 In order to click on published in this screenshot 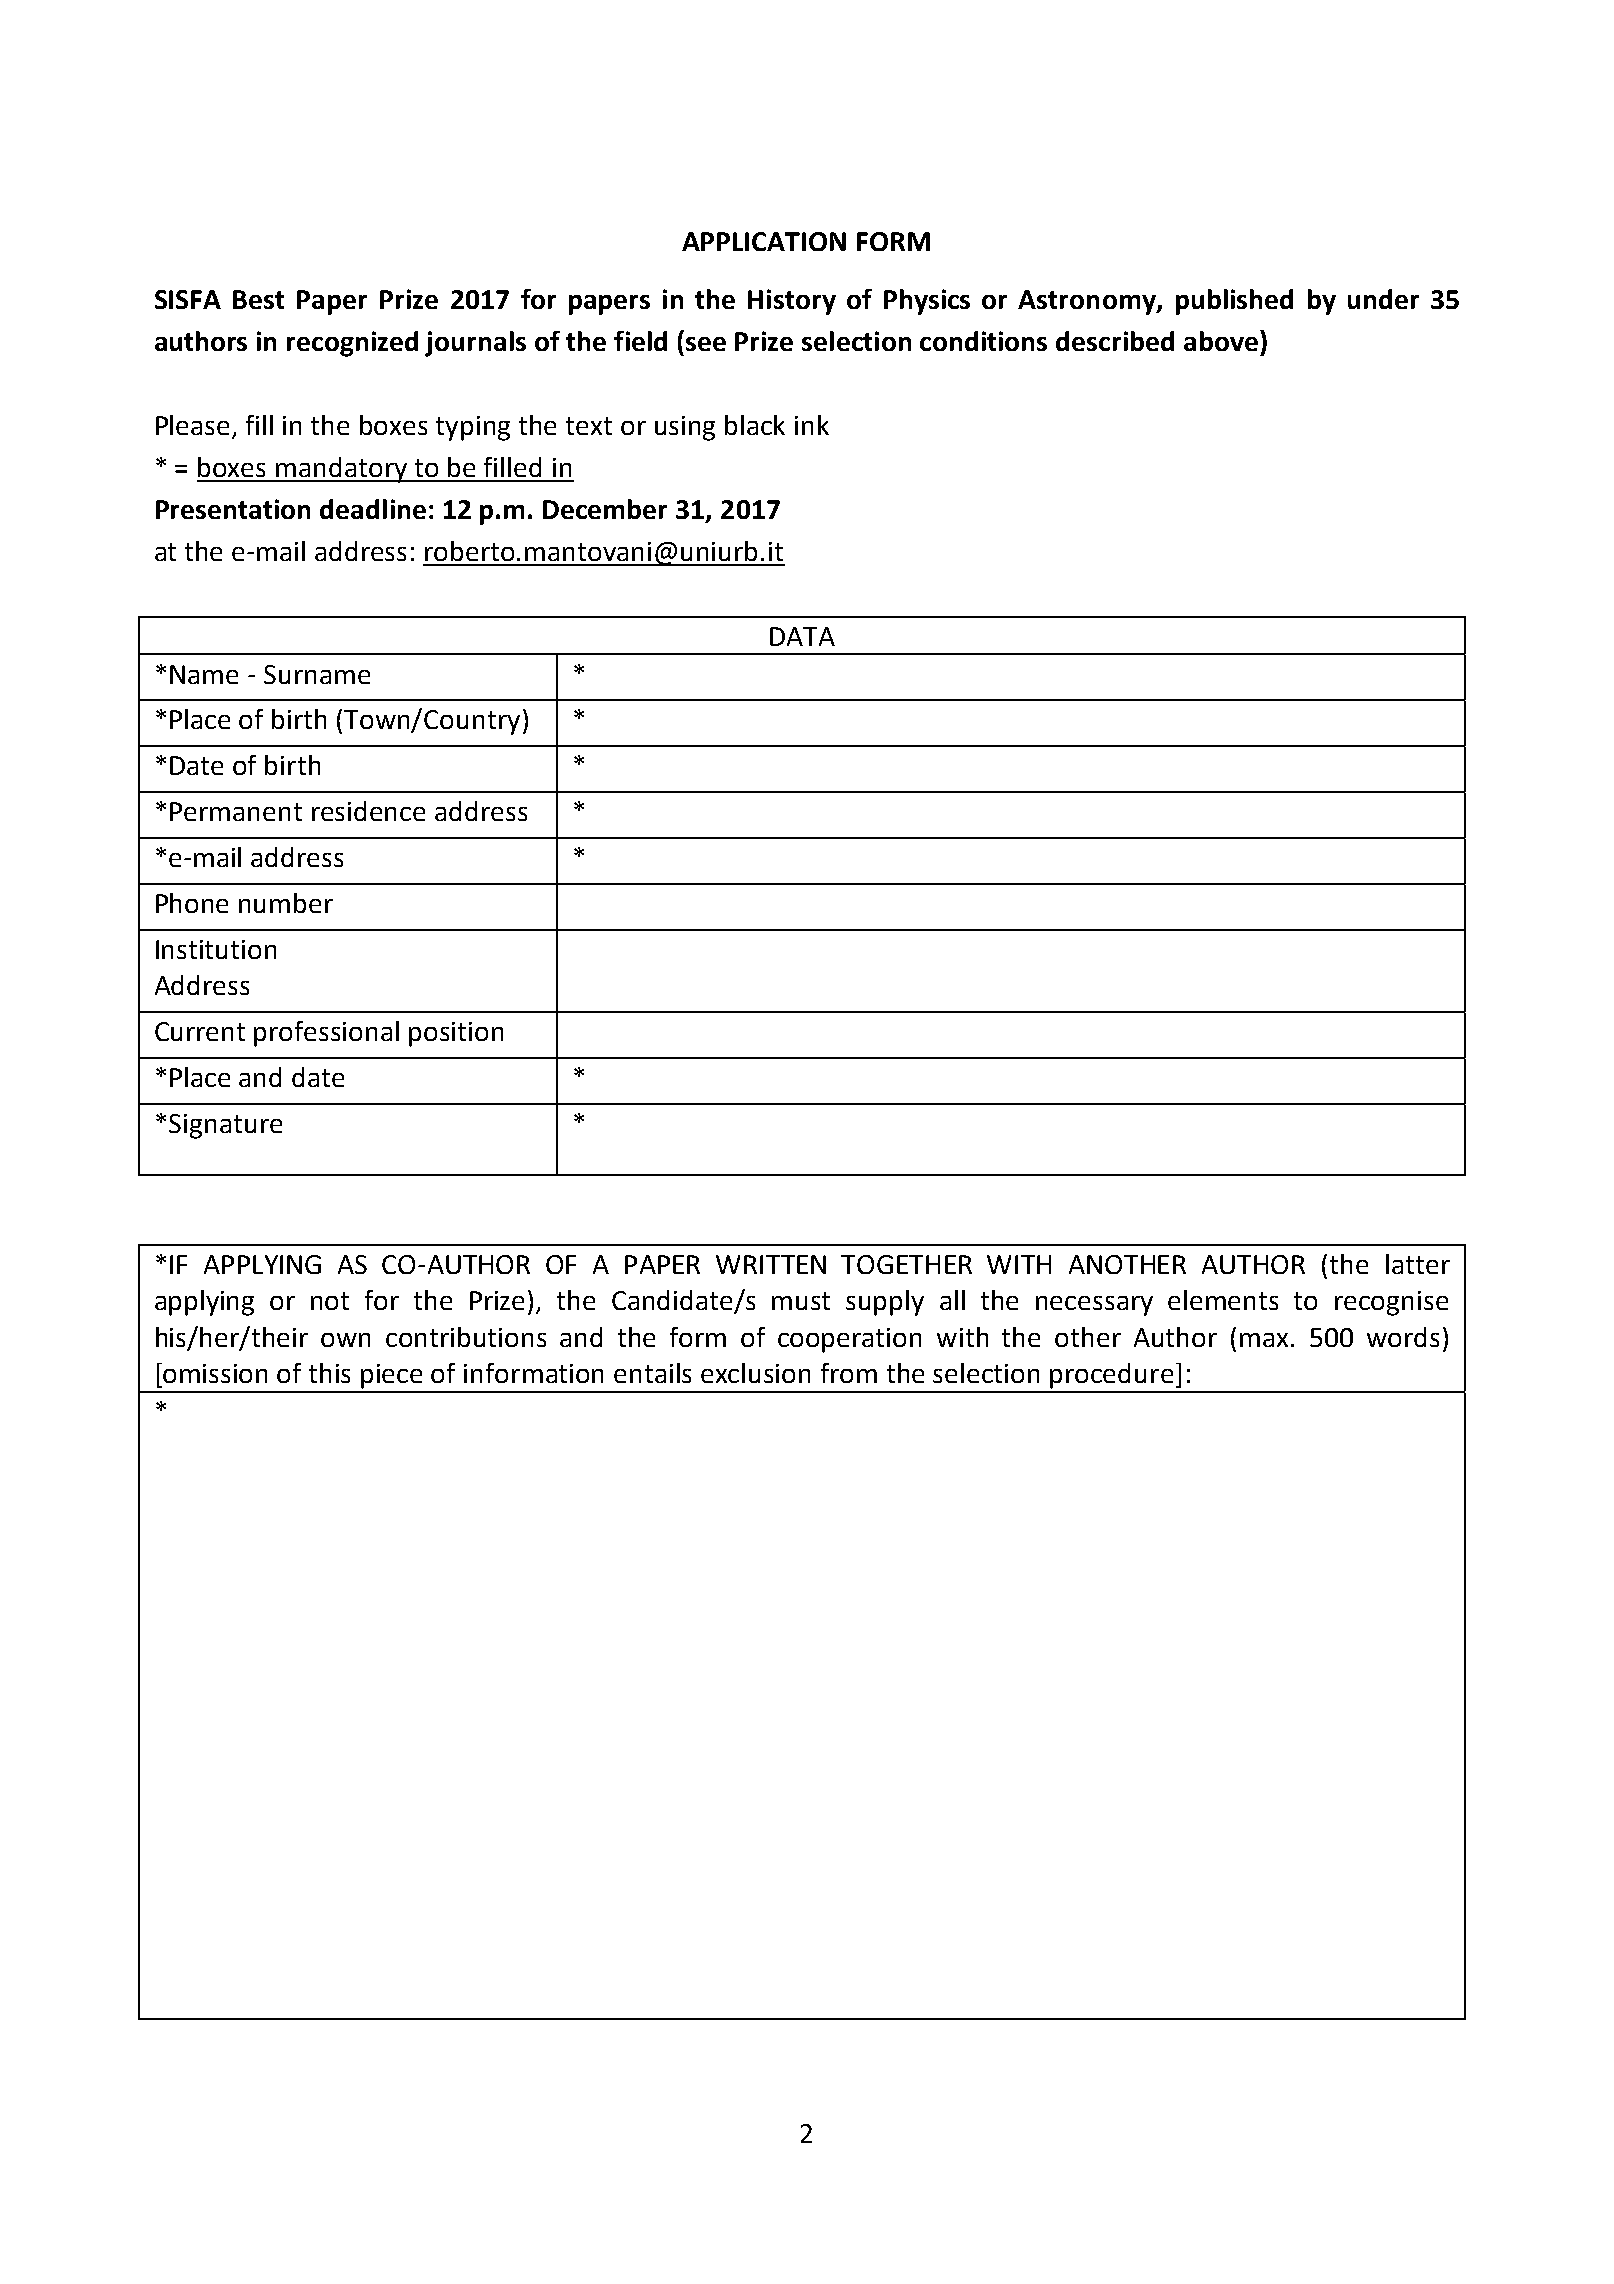, I will do `click(1234, 302)`.
